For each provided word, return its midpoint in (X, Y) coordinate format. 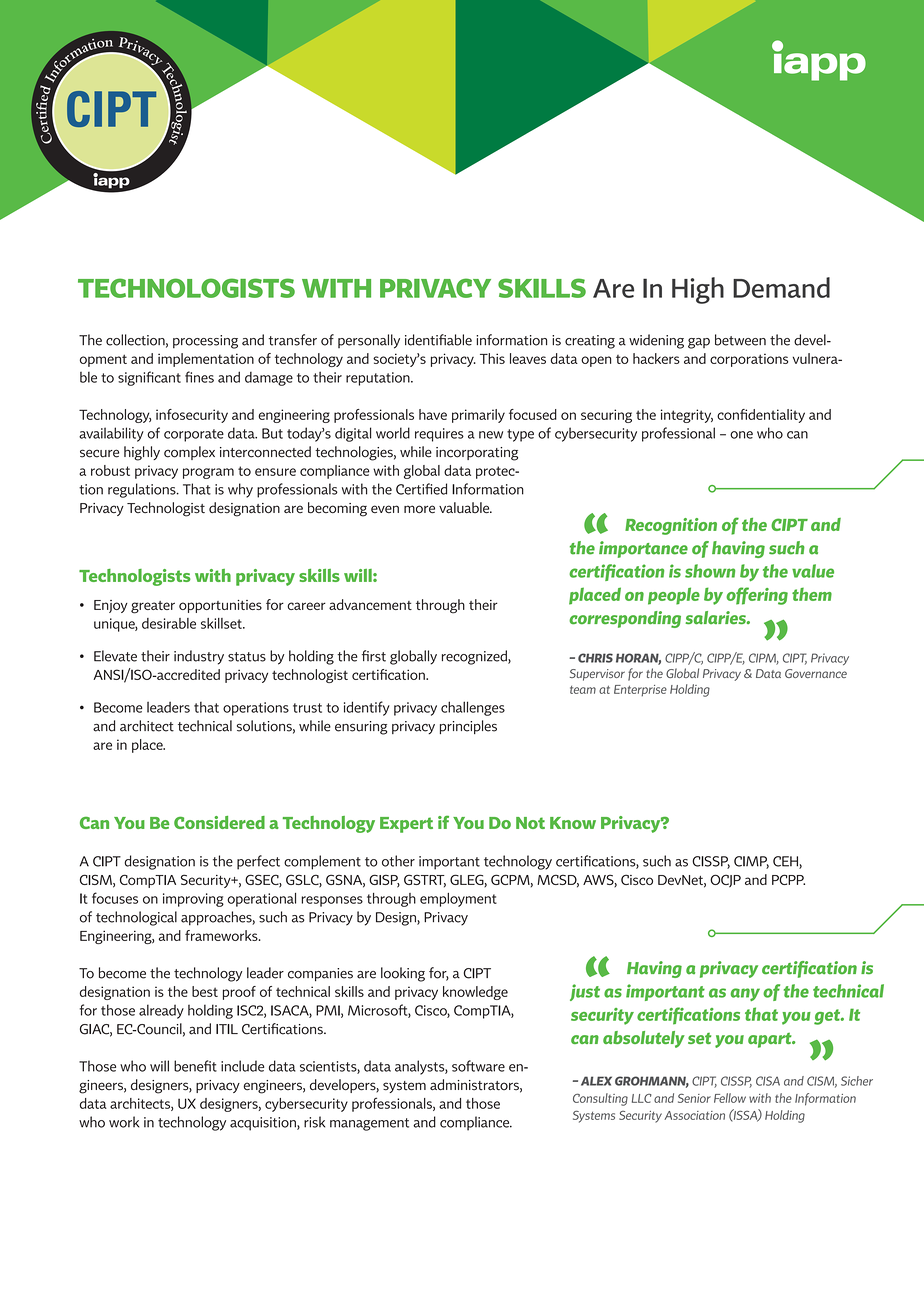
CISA (768, 1081)
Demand (781, 287)
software (478, 1066)
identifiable (438, 340)
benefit (195, 1066)
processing (205, 342)
